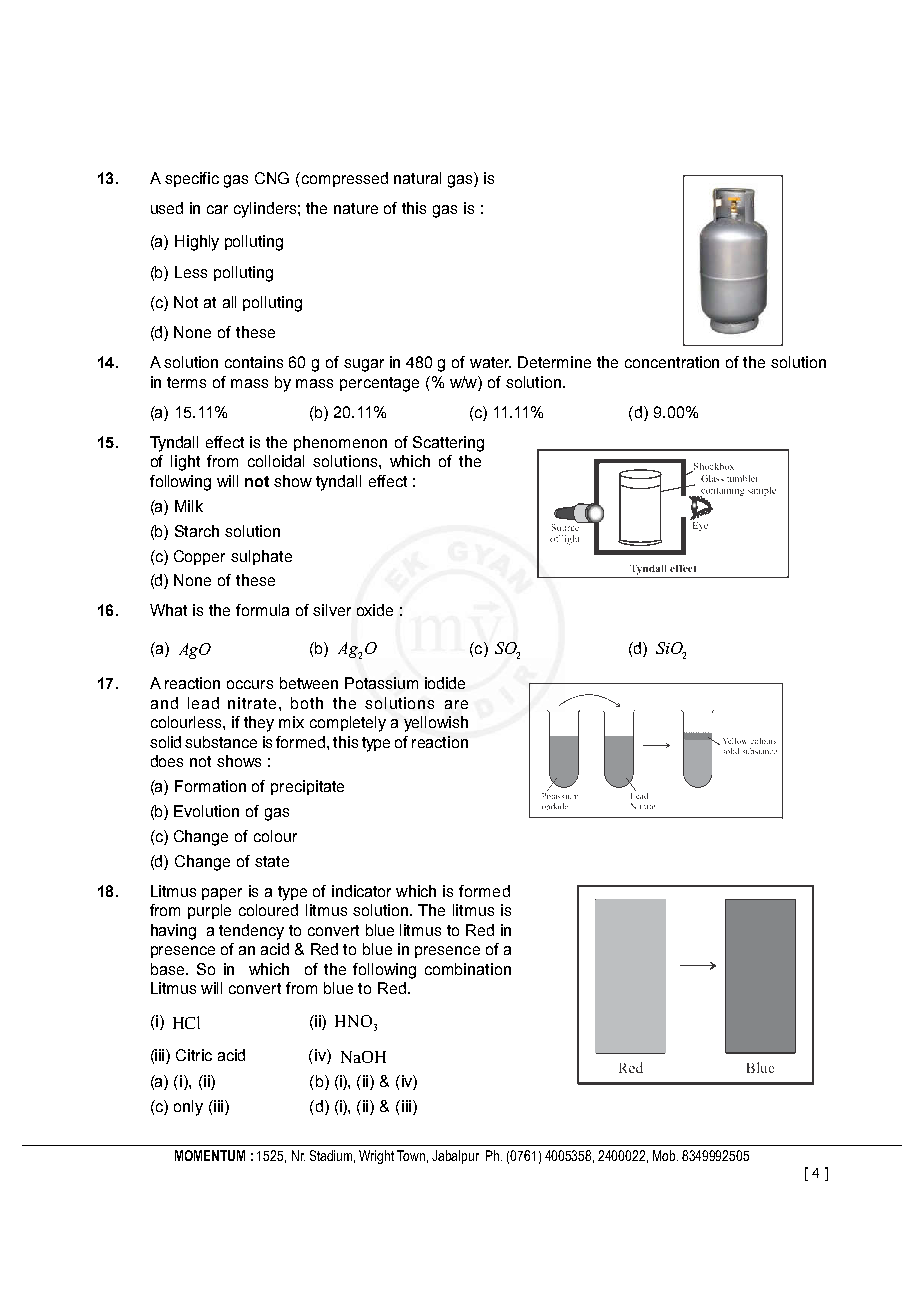 Image resolution: width=924 pixels, height=1308 pixels. What do you see at coordinates (417, 178) in the page?
I see `natural` at bounding box center [417, 178].
